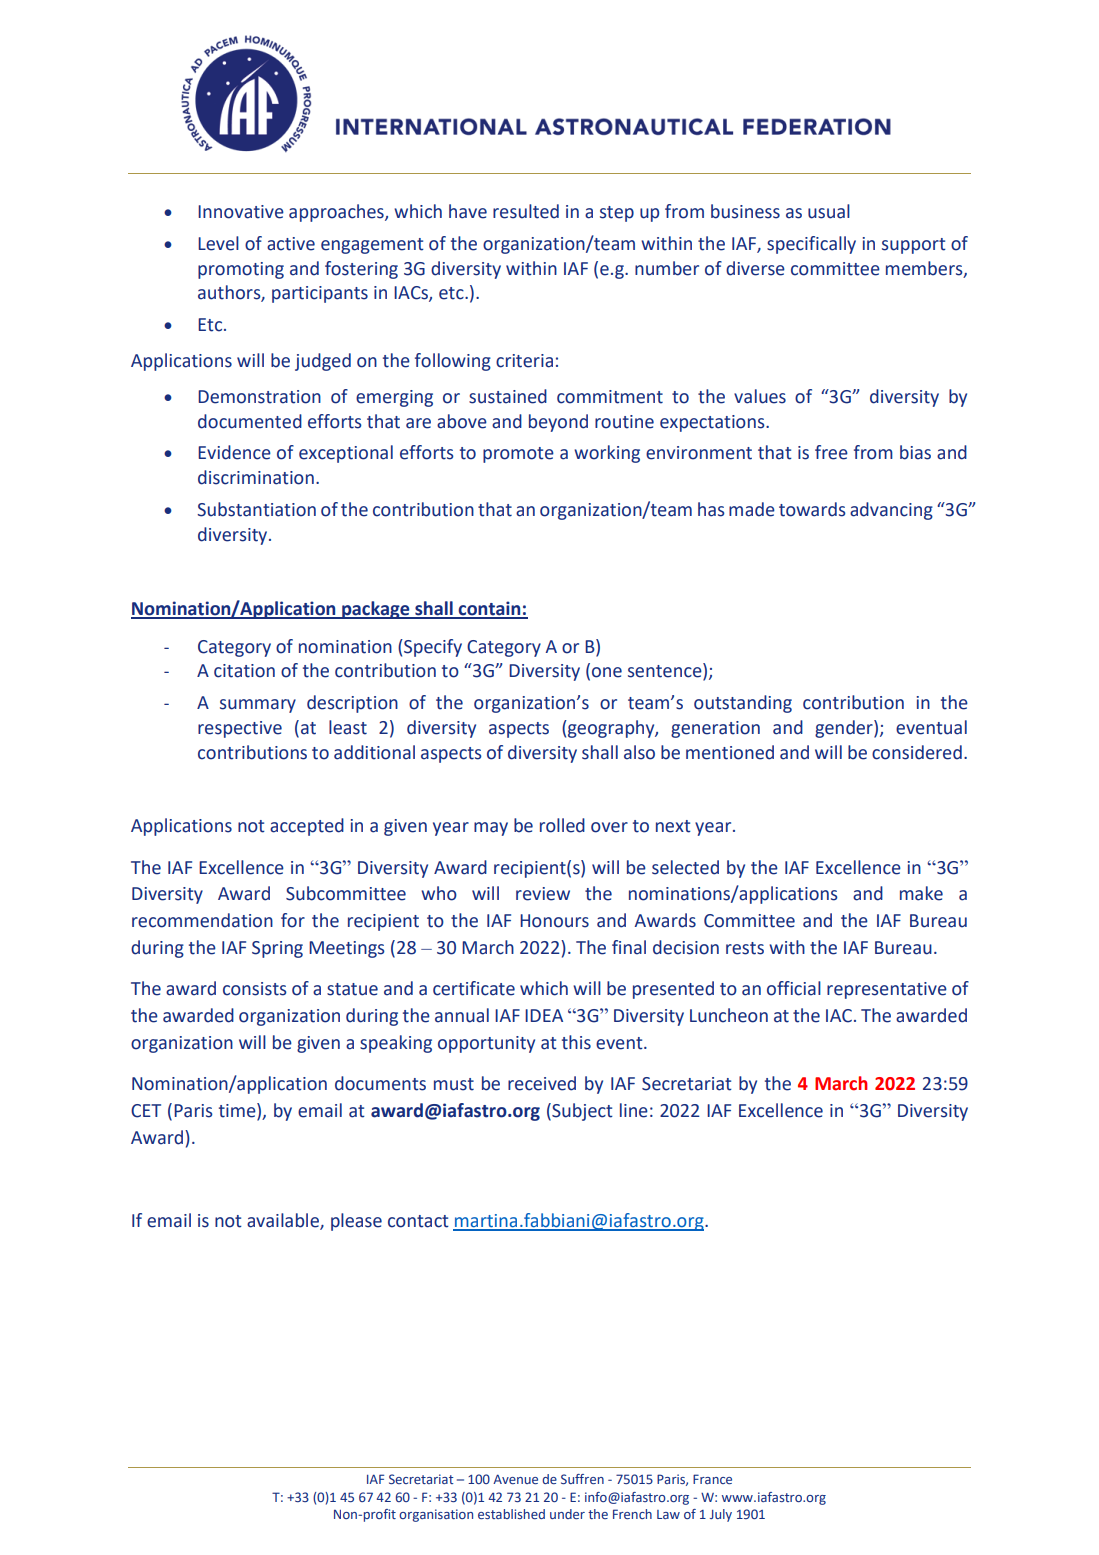  Describe the element at coordinates (526, 211) in the screenshot. I see `resulted` at that location.
